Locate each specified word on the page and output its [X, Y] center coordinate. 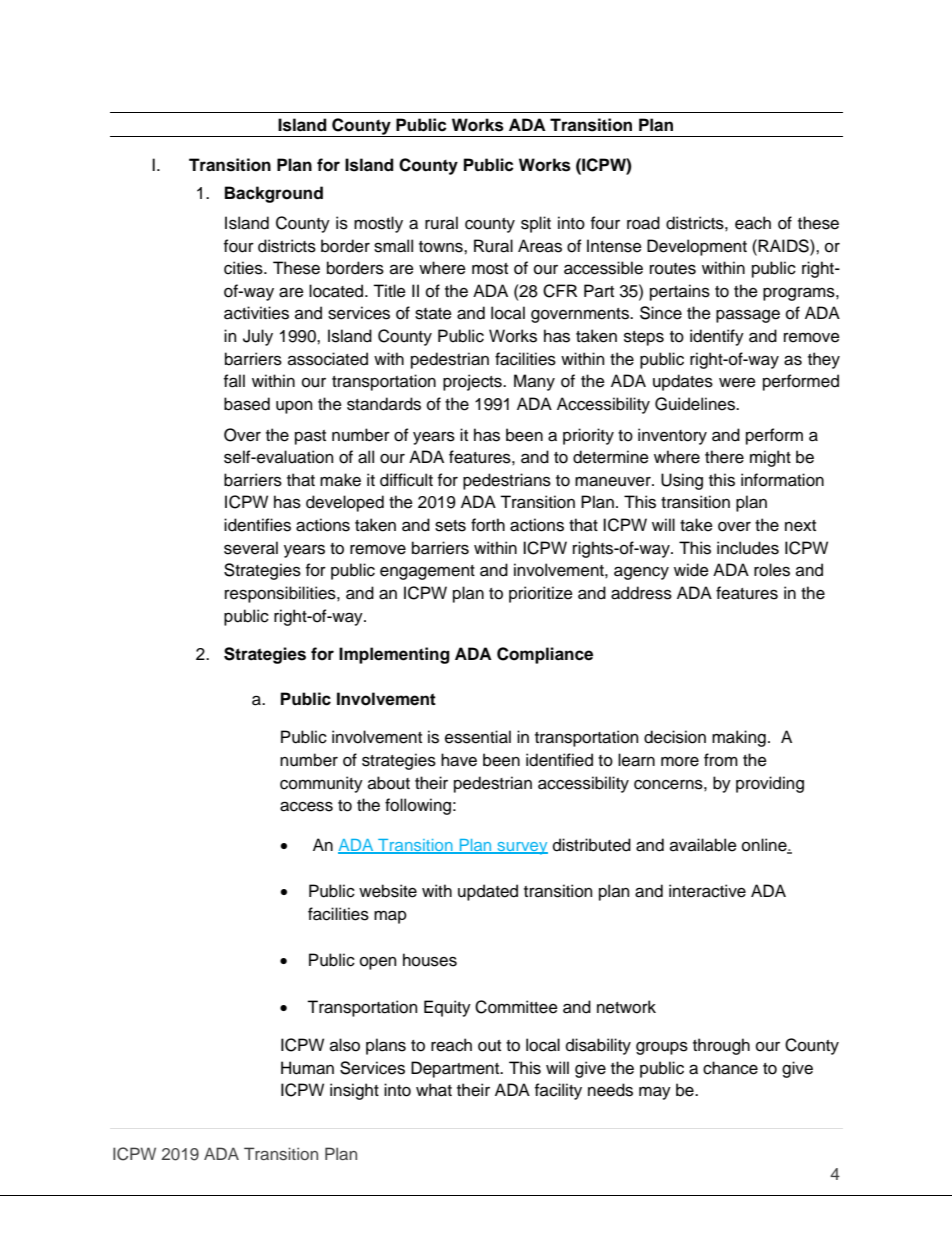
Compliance [545, 655]
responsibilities [281, 594]
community [321, 784]
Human [307, 1068]
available [703, 845]
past [310, 437]
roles [772, 570]
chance [730, 1068]
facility [558, 1091]
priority [588, 436]
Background [274, 194]
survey [521, 848]
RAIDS [783, 246]
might [770, 458]
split [536, 224]
